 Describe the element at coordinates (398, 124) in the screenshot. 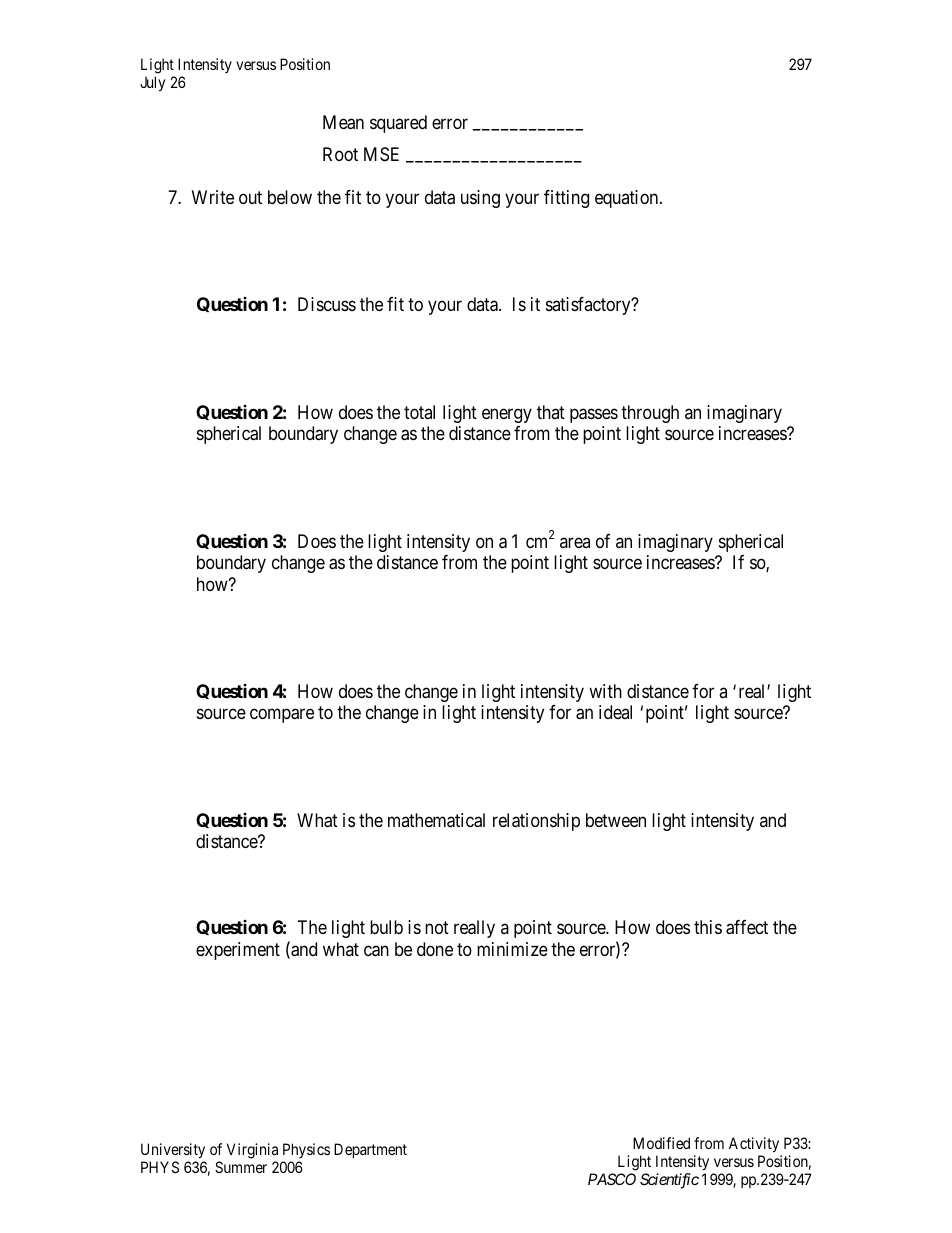

I see `squared` at that location.
